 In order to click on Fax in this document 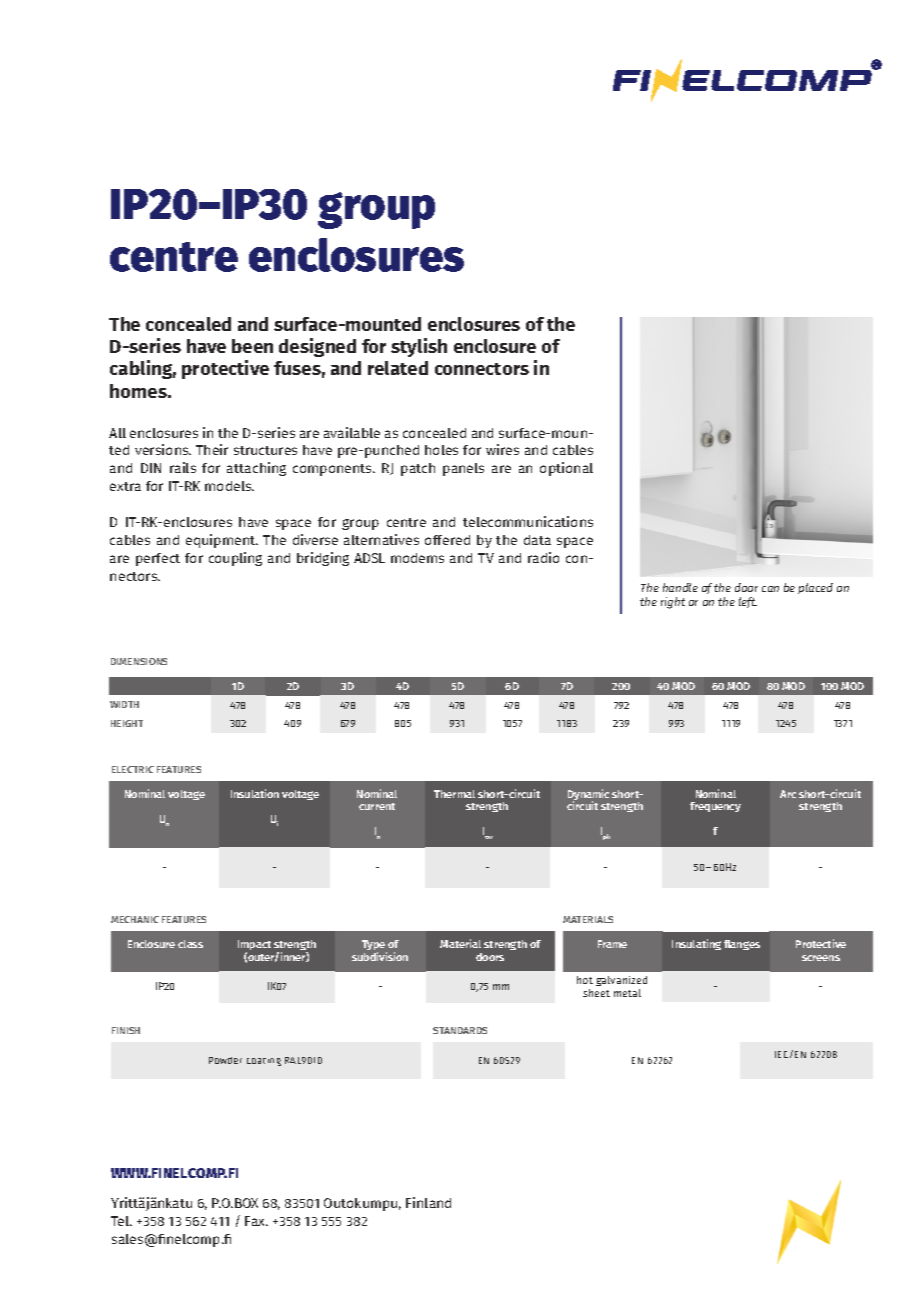, I will do `click(256, 1221)`.
